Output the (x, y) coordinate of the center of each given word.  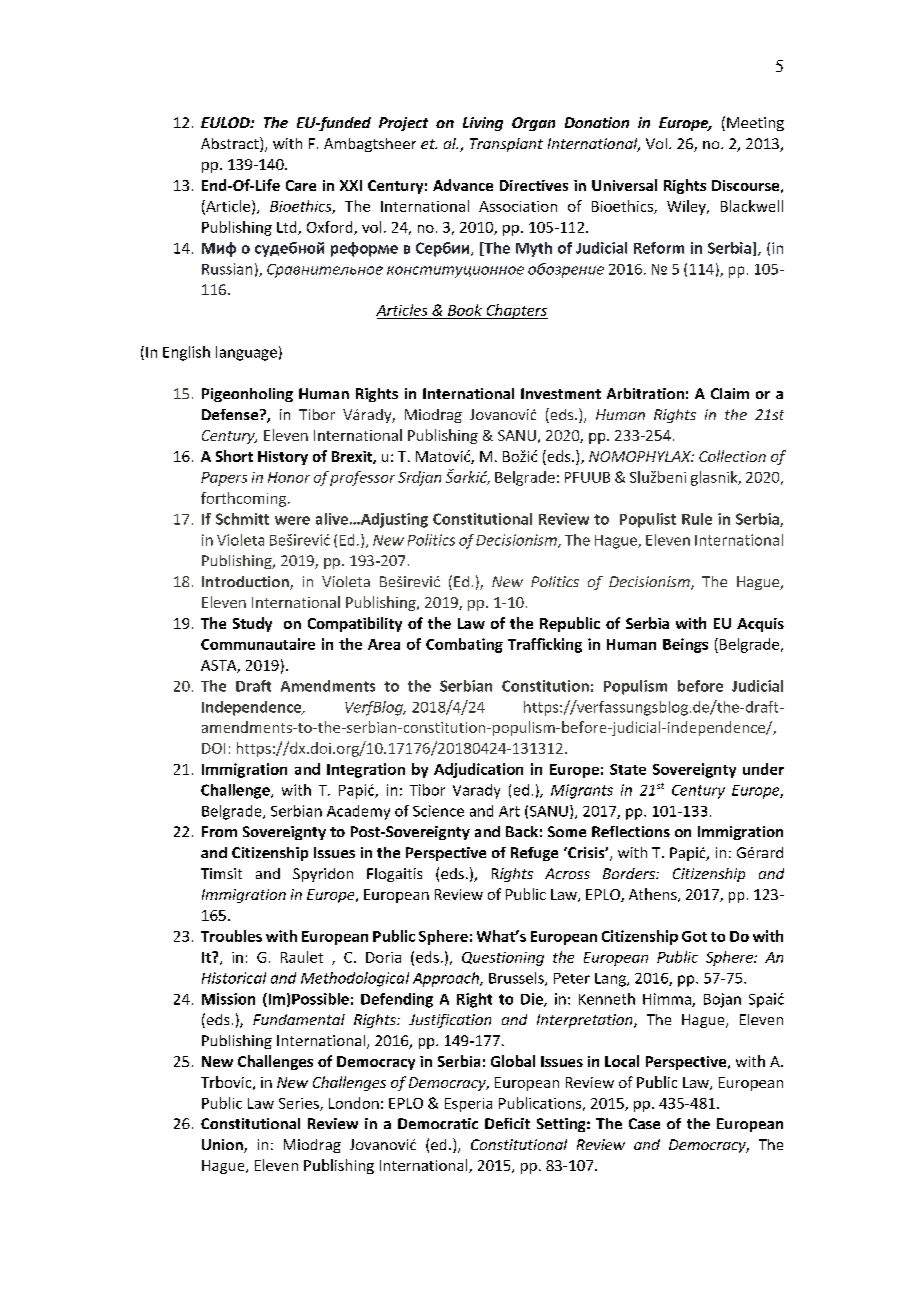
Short (234, 456)
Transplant (506, 145)
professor (362, 478)
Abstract (231, 144)
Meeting (755, 124)
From (219, 831)
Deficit (507, 1123)
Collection (732, 456)
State (628, 769)
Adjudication (478, 770)
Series (300, 1104)
